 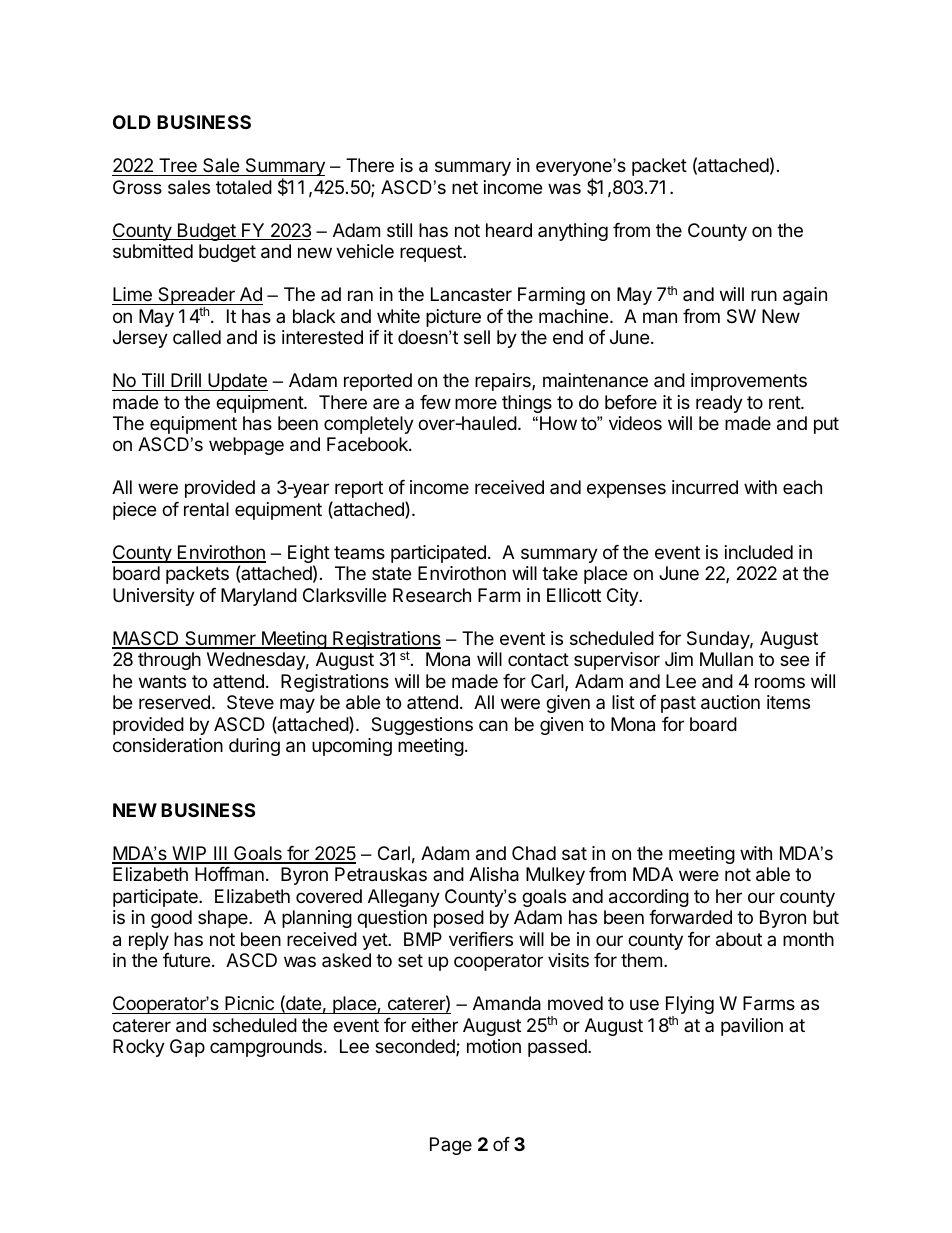 I want to click on net, so click(x=465, y=187).
